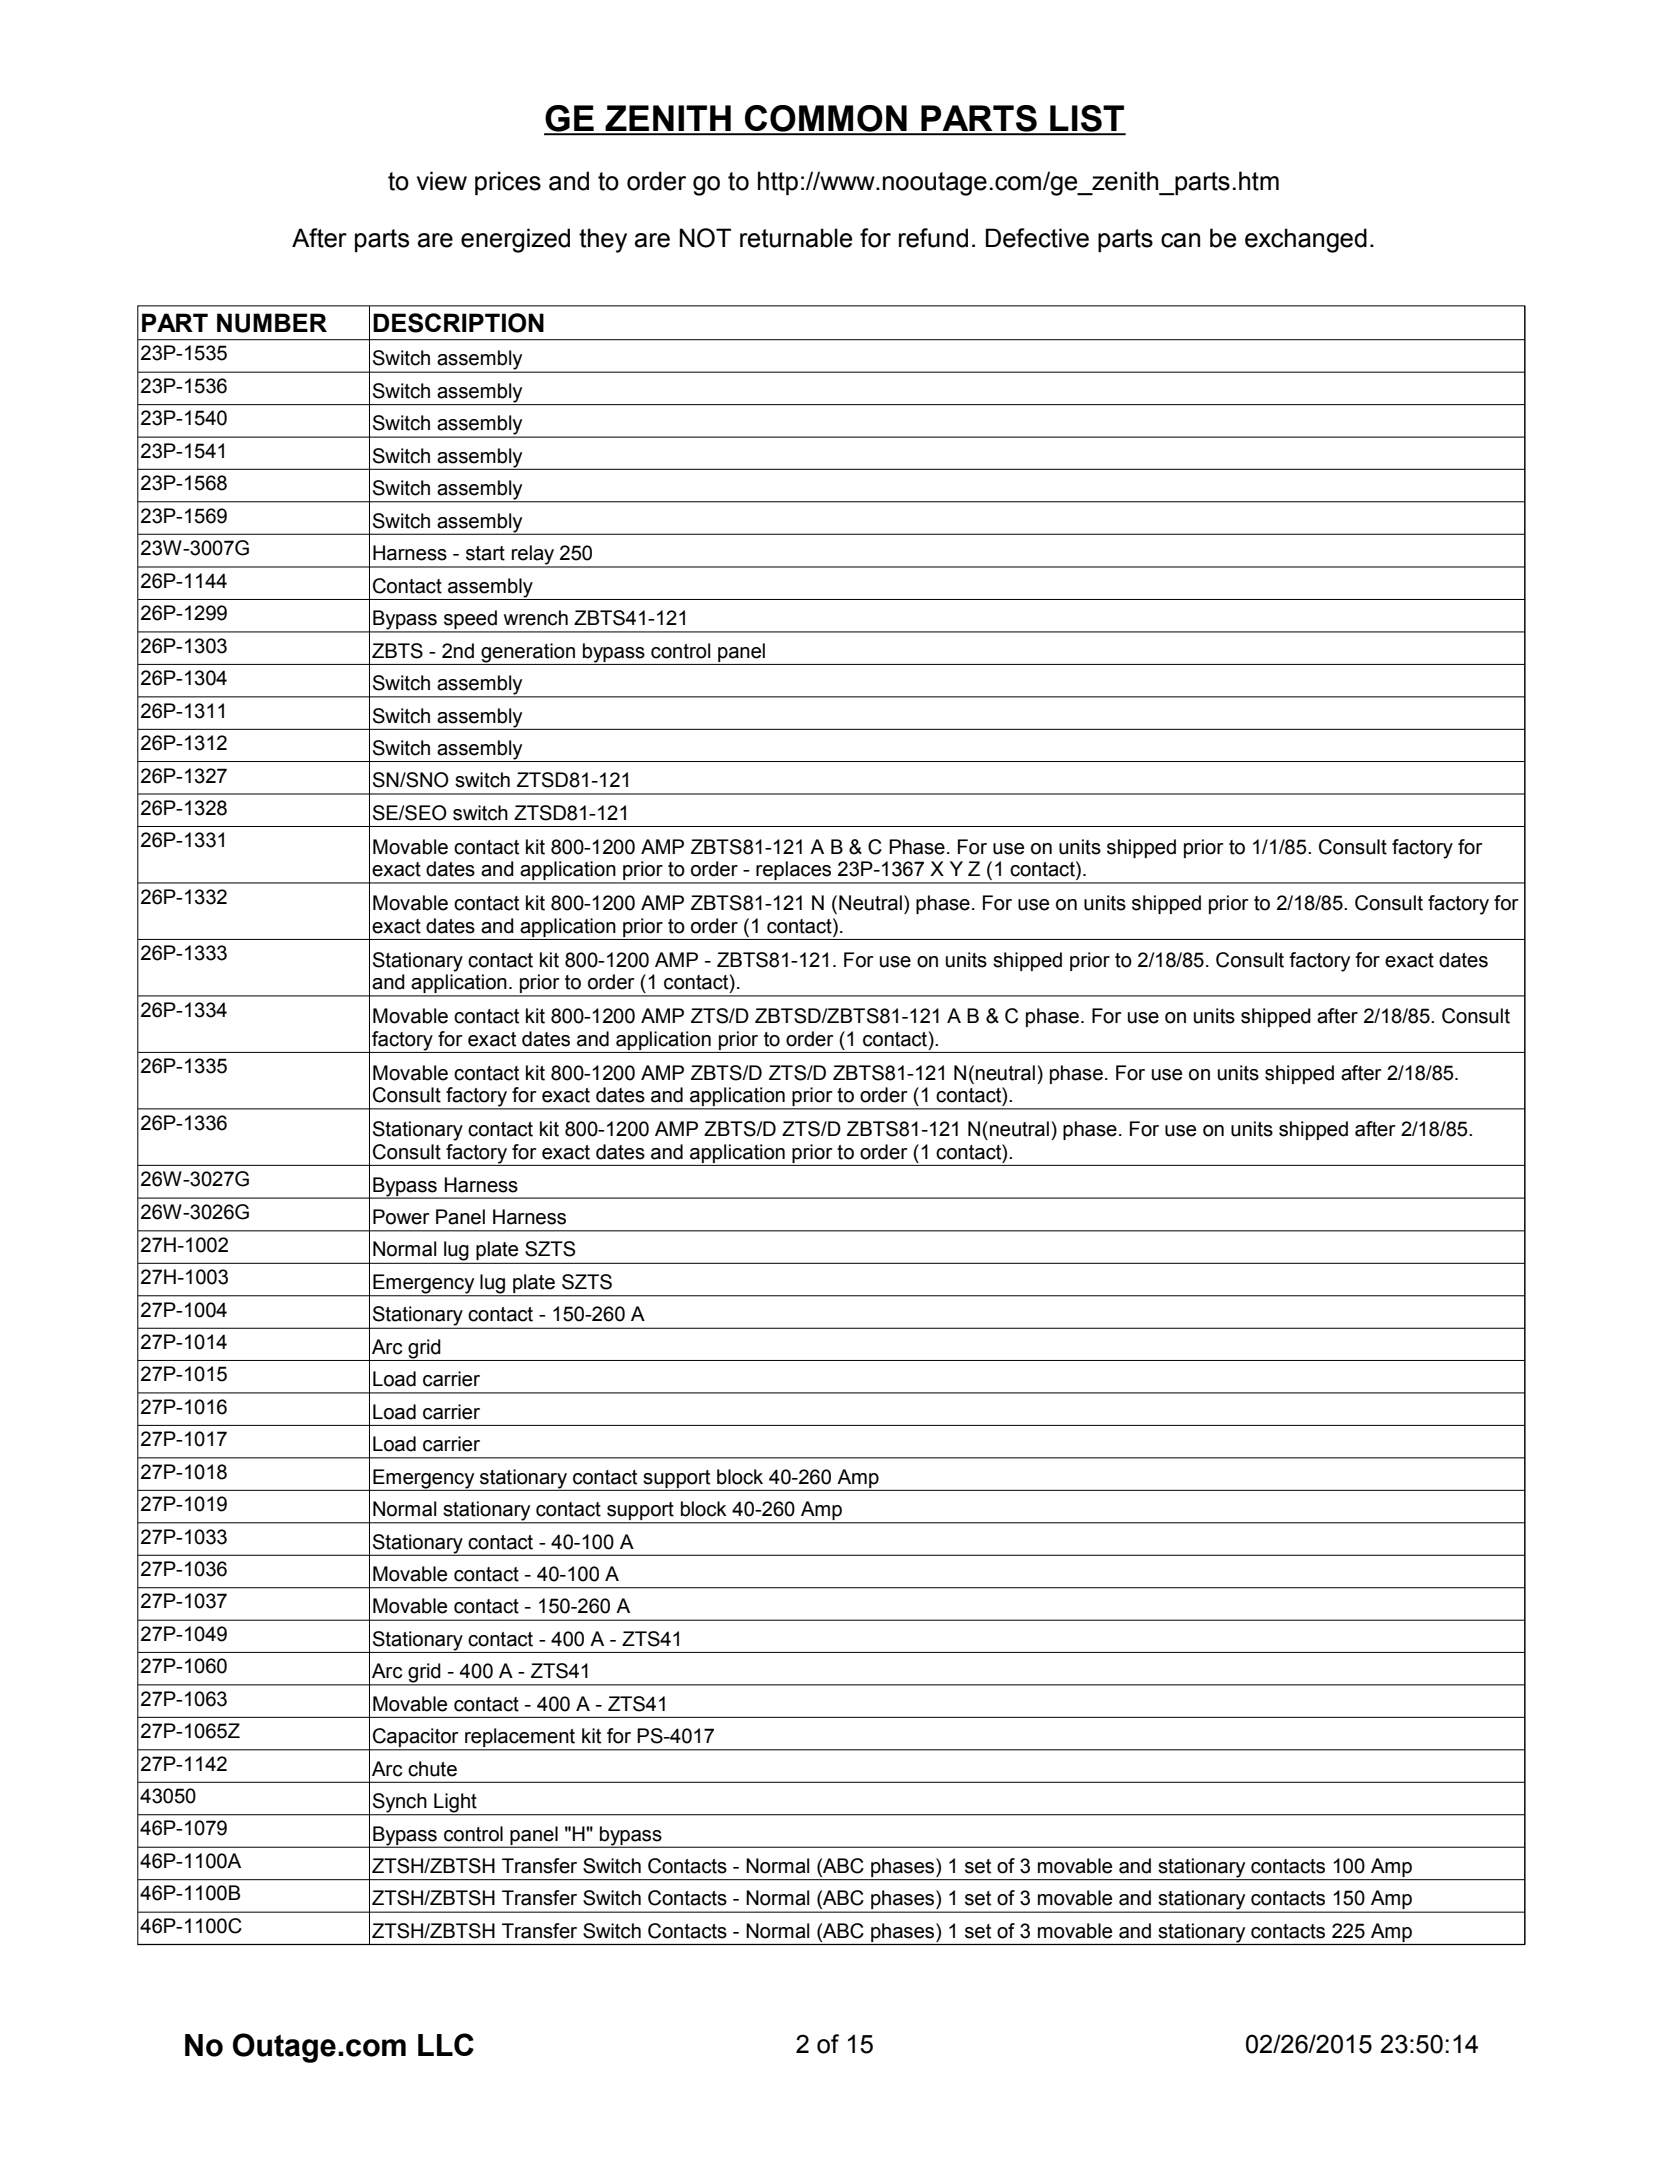 The image size is (1670, 2161). I want to click on replaces, so click(794, 872).
